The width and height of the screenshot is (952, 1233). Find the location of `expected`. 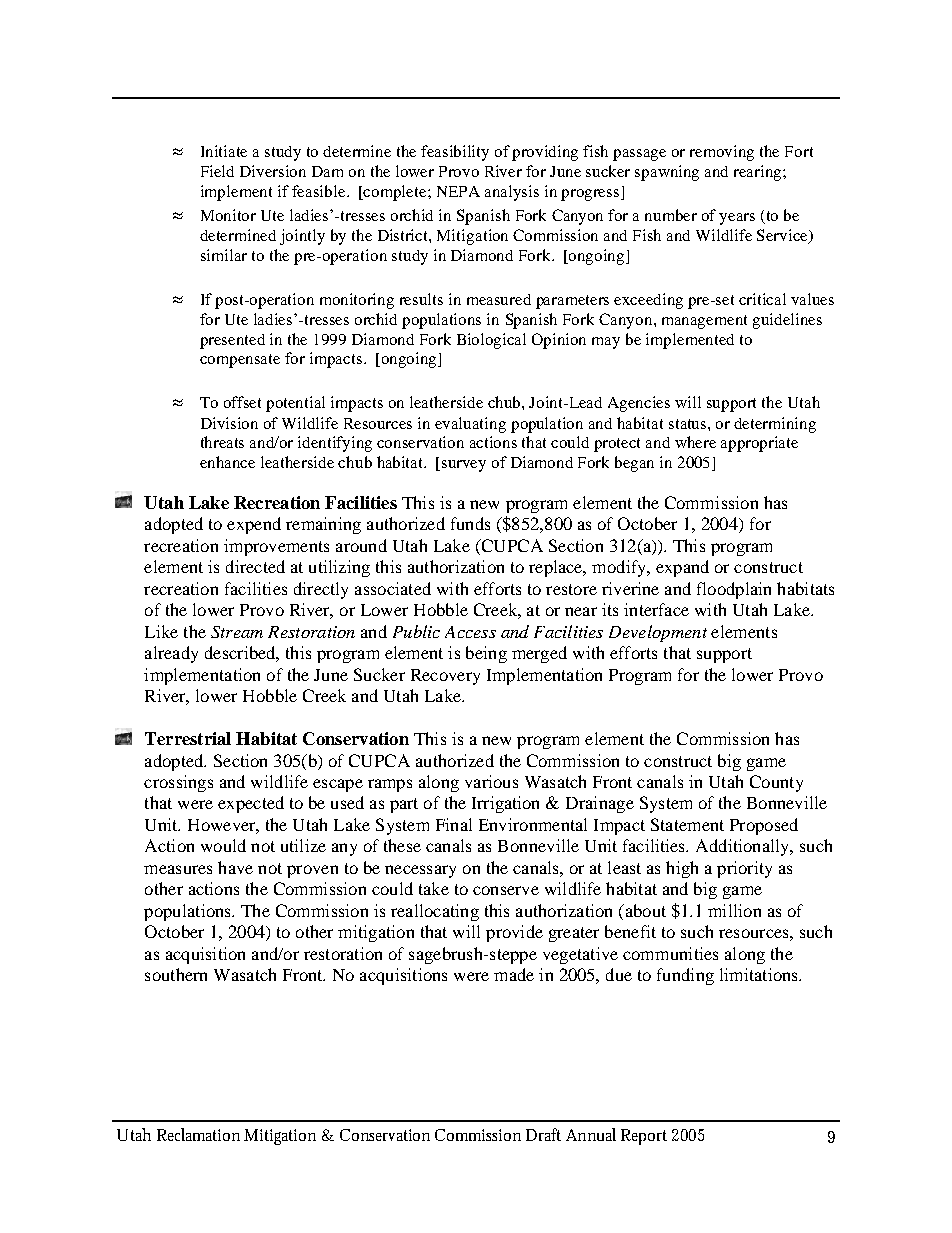

expected is located at coordinates (251, 804).
